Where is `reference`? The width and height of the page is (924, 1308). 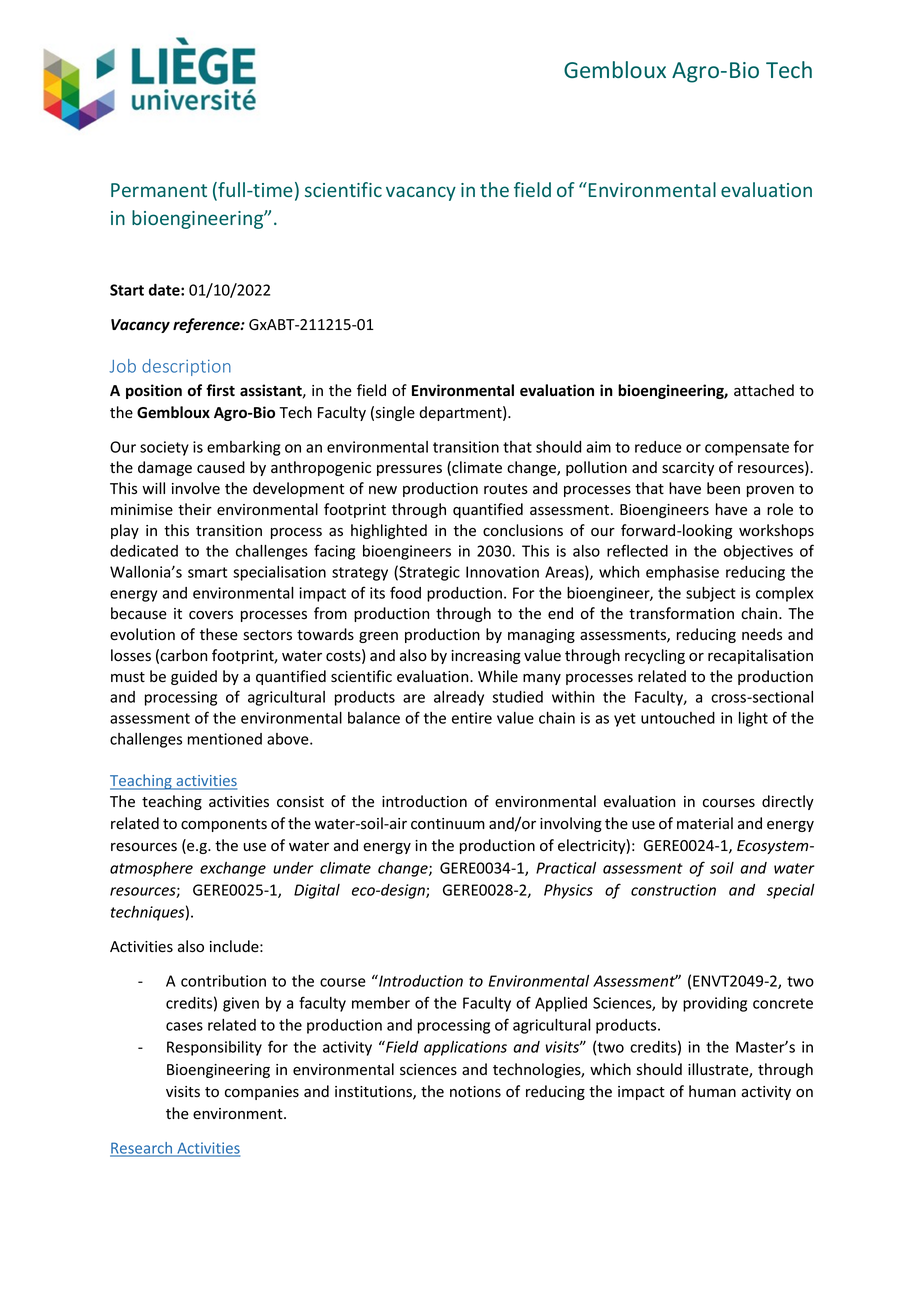 reference is located at coordinates (207, 325).
